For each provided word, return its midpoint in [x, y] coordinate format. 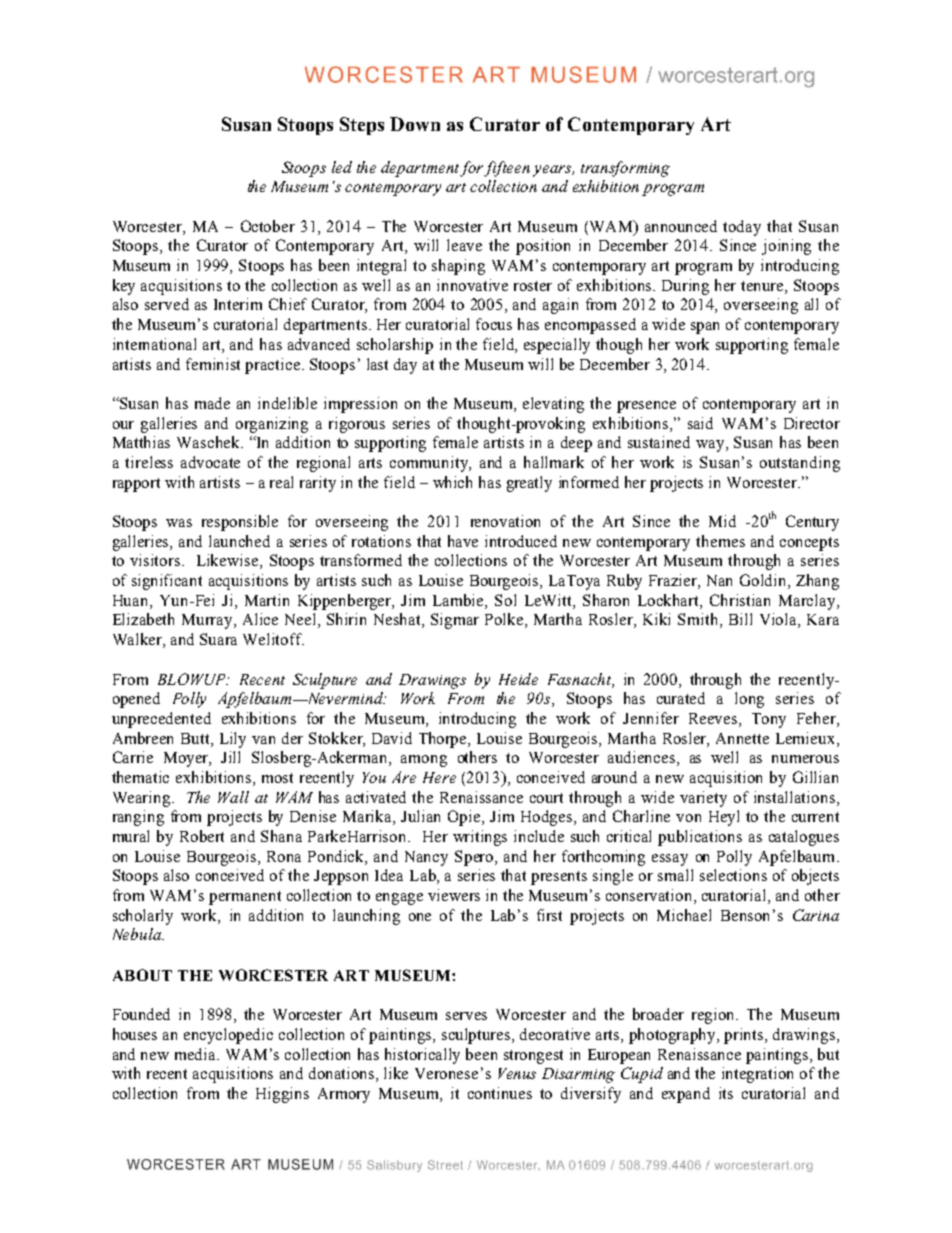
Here [439, 777]
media [196, 1054]
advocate [210, 462]
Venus [517, 1073]
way [711, 446]
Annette [742, 738]
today [742, 228]
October [268, 226]
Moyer [187, 759]
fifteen [507, 169]
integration [757, 1075]
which [452, 482]
